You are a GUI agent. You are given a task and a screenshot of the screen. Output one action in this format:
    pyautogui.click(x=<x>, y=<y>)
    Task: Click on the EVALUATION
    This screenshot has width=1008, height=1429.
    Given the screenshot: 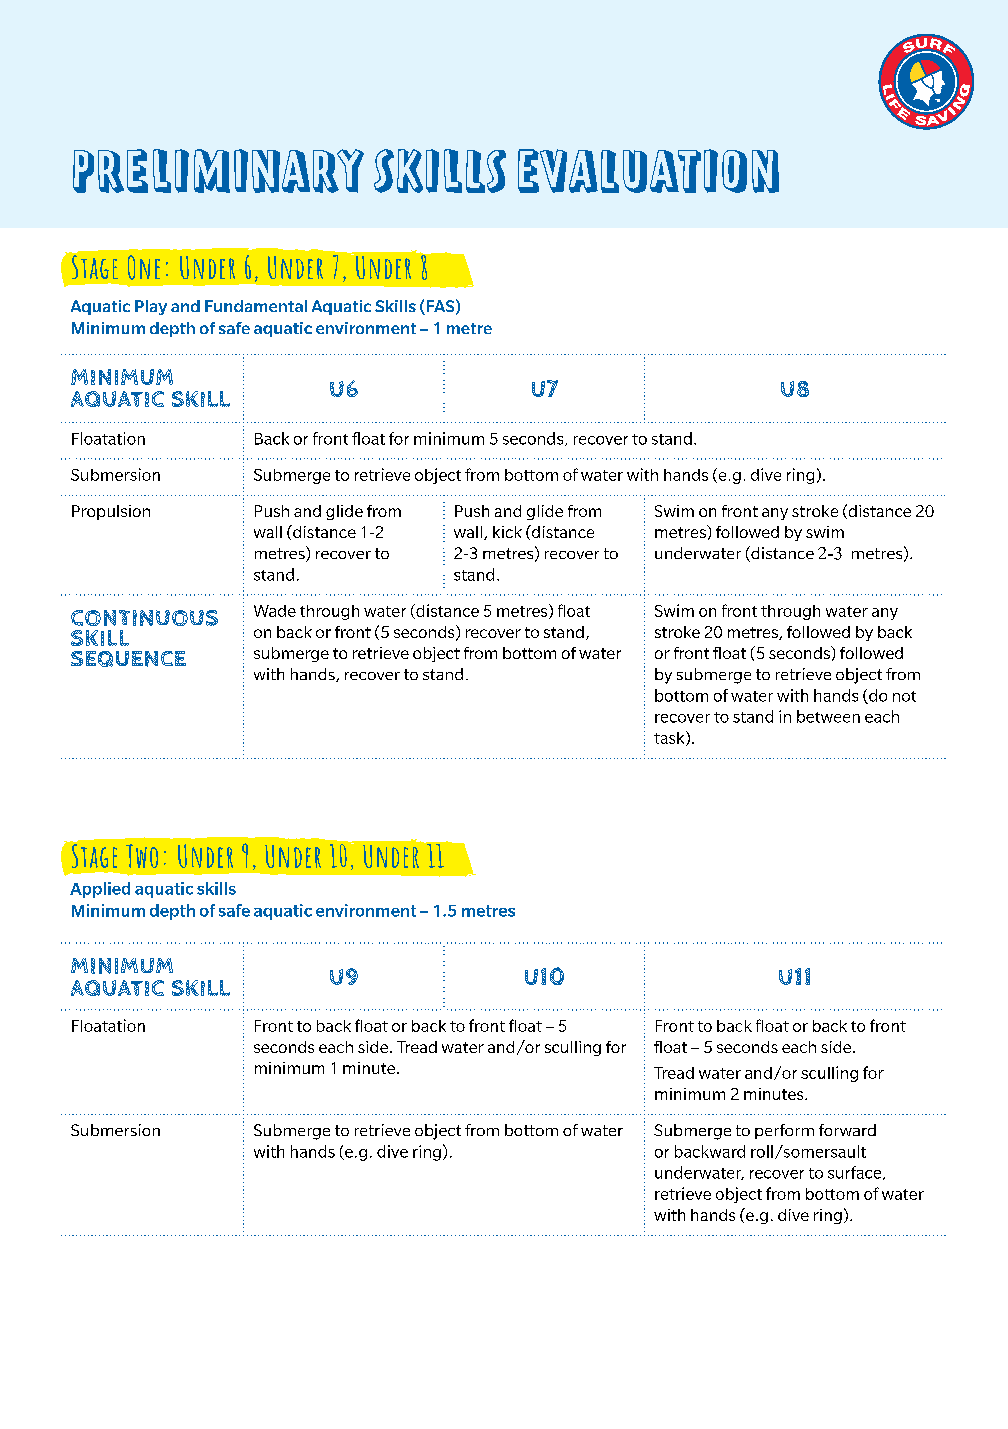 What is the action you would take?
    pyautogui.click(x=648, y=171)
